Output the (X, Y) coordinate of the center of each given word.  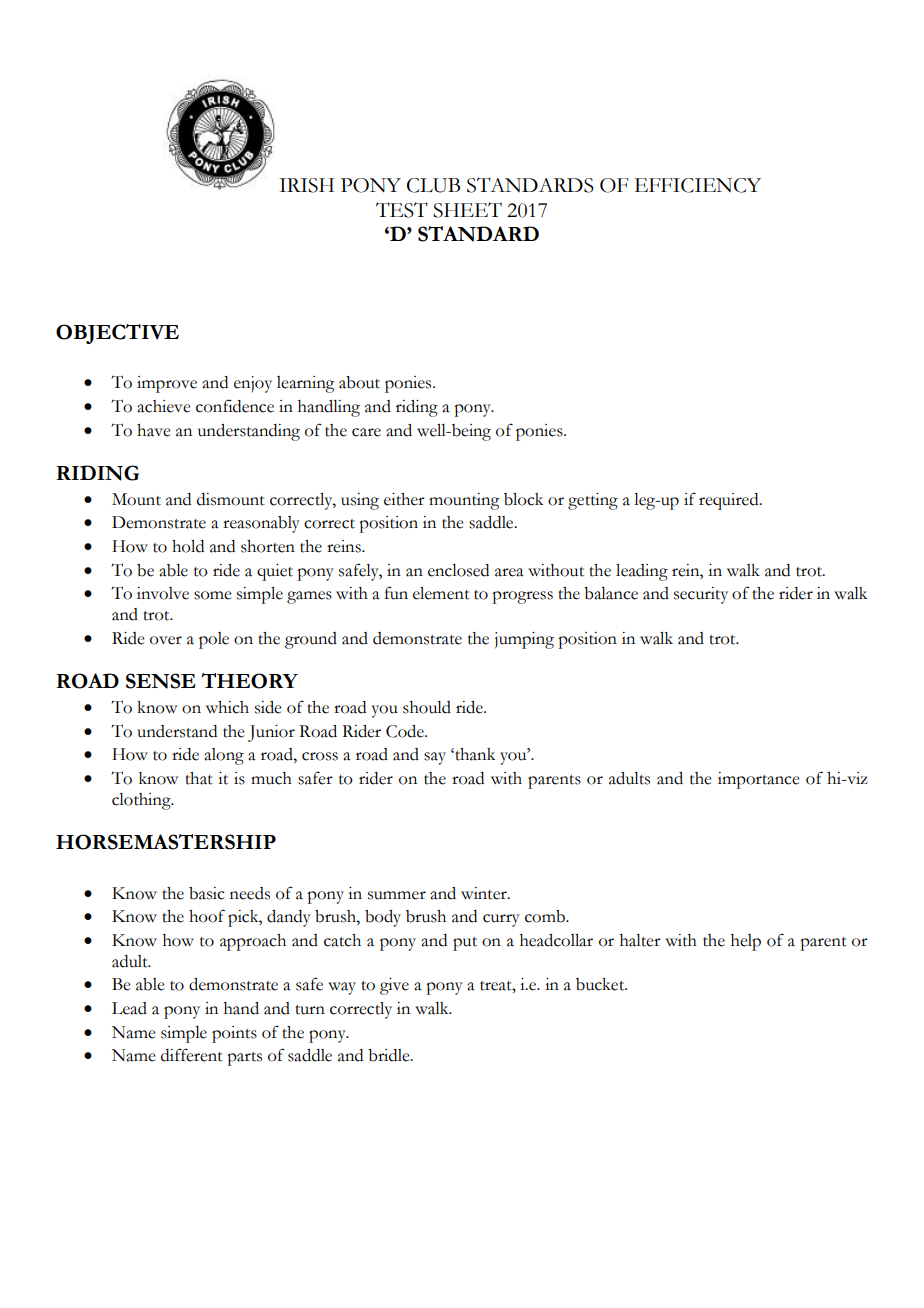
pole (214, 640)
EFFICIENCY (698, 185)
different (192, 1055)
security (701, 595)
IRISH (306, 185)
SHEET (467, 210)
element (441, 593)
